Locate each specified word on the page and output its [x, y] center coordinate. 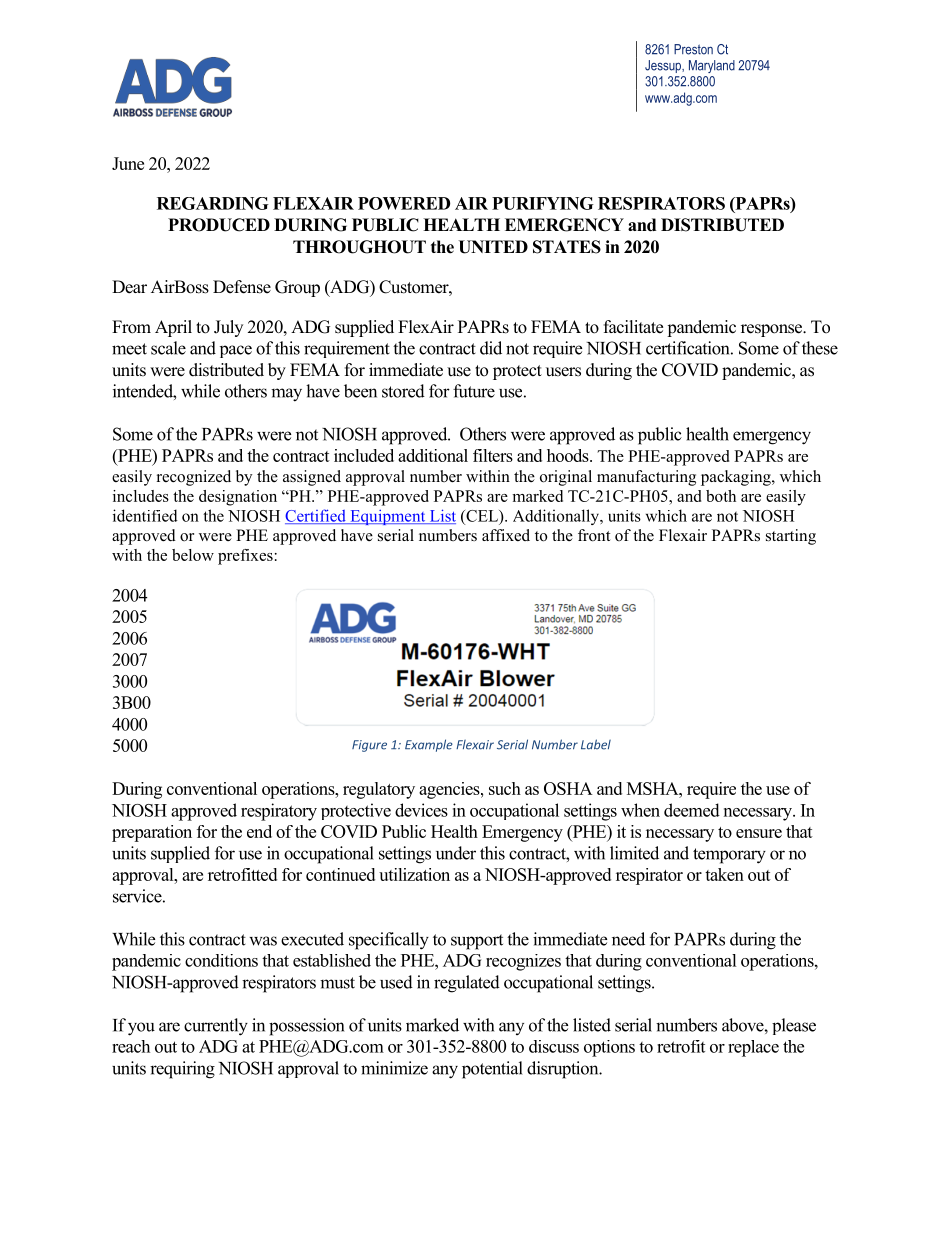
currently [216, 1027]
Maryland [712, 66]
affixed [506, 535]
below [193, 555]
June [128, 163]
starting [791, 537]
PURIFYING [543, 203]
